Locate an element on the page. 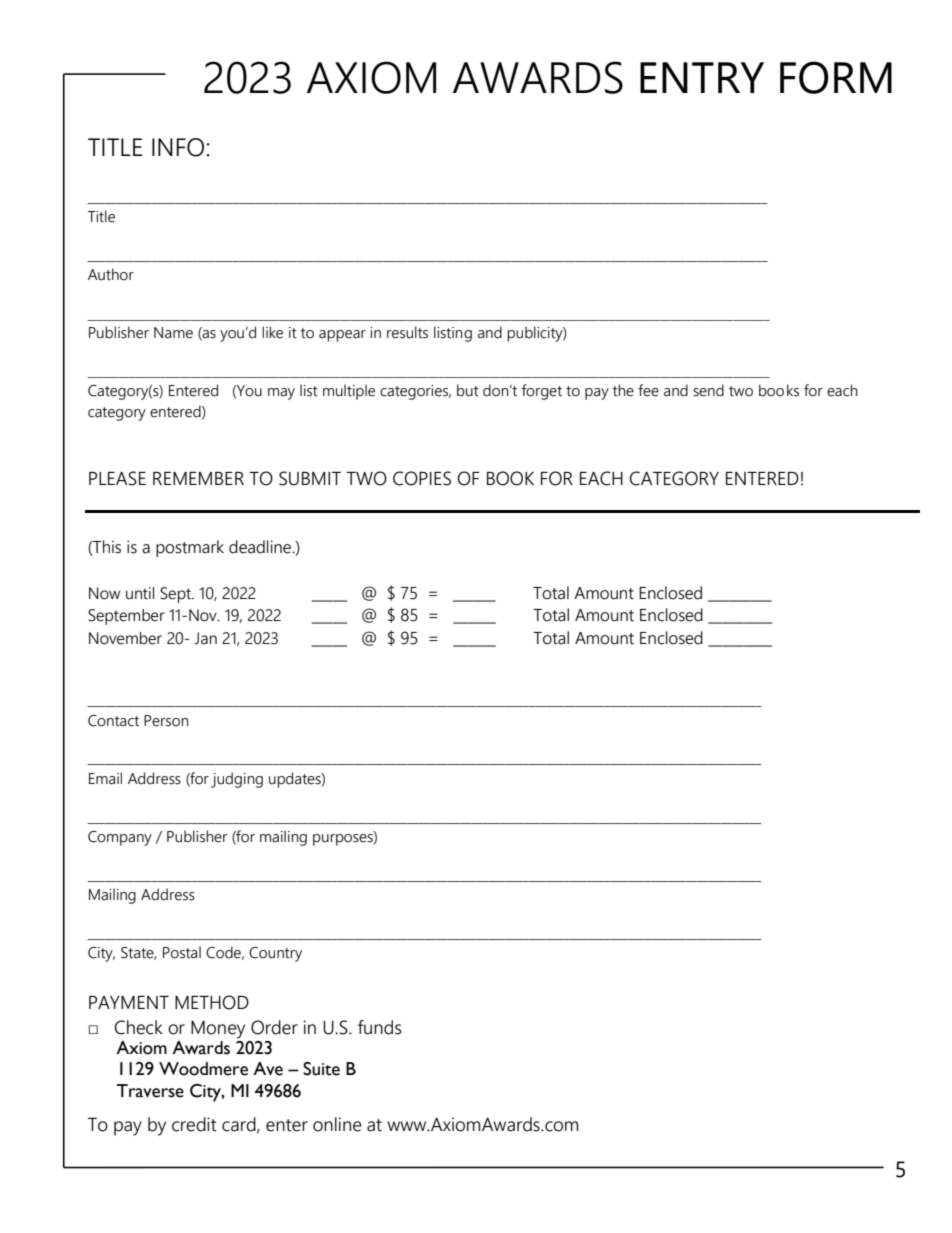 The image size is (952, 1233). funds is located at coordinates (380, 1027).
